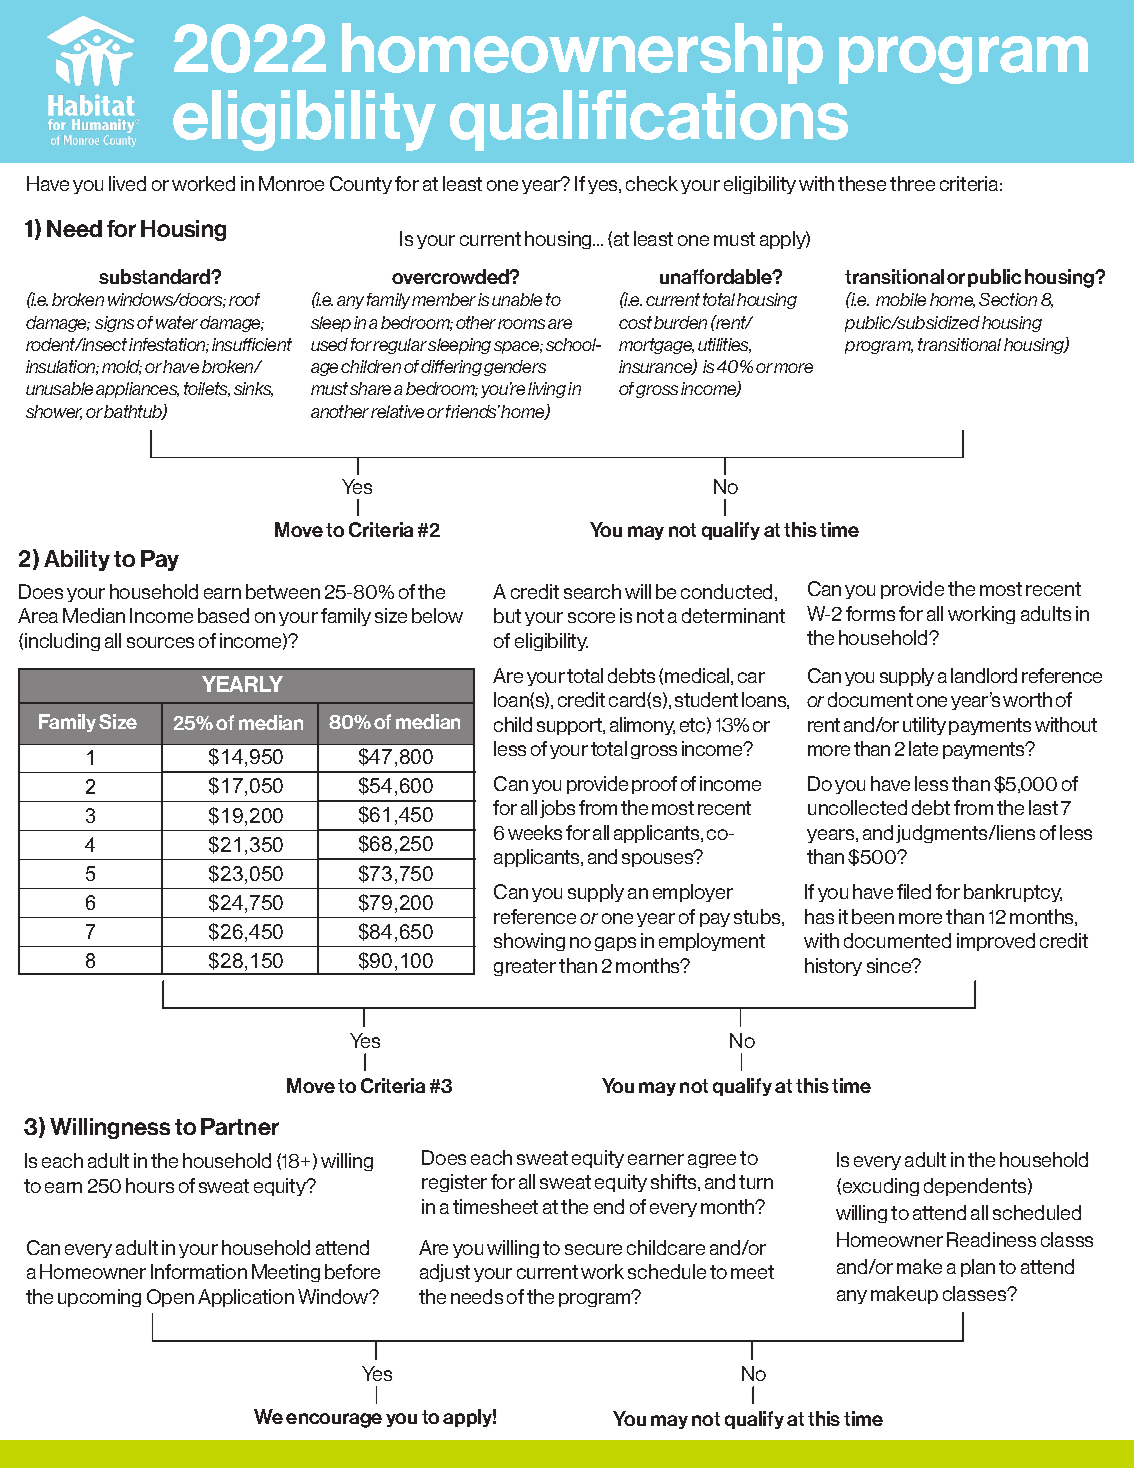 The image size is (1134, 1468). Describe the element at coordinates (170, 1298) in the image. I see `Open` at that location.
